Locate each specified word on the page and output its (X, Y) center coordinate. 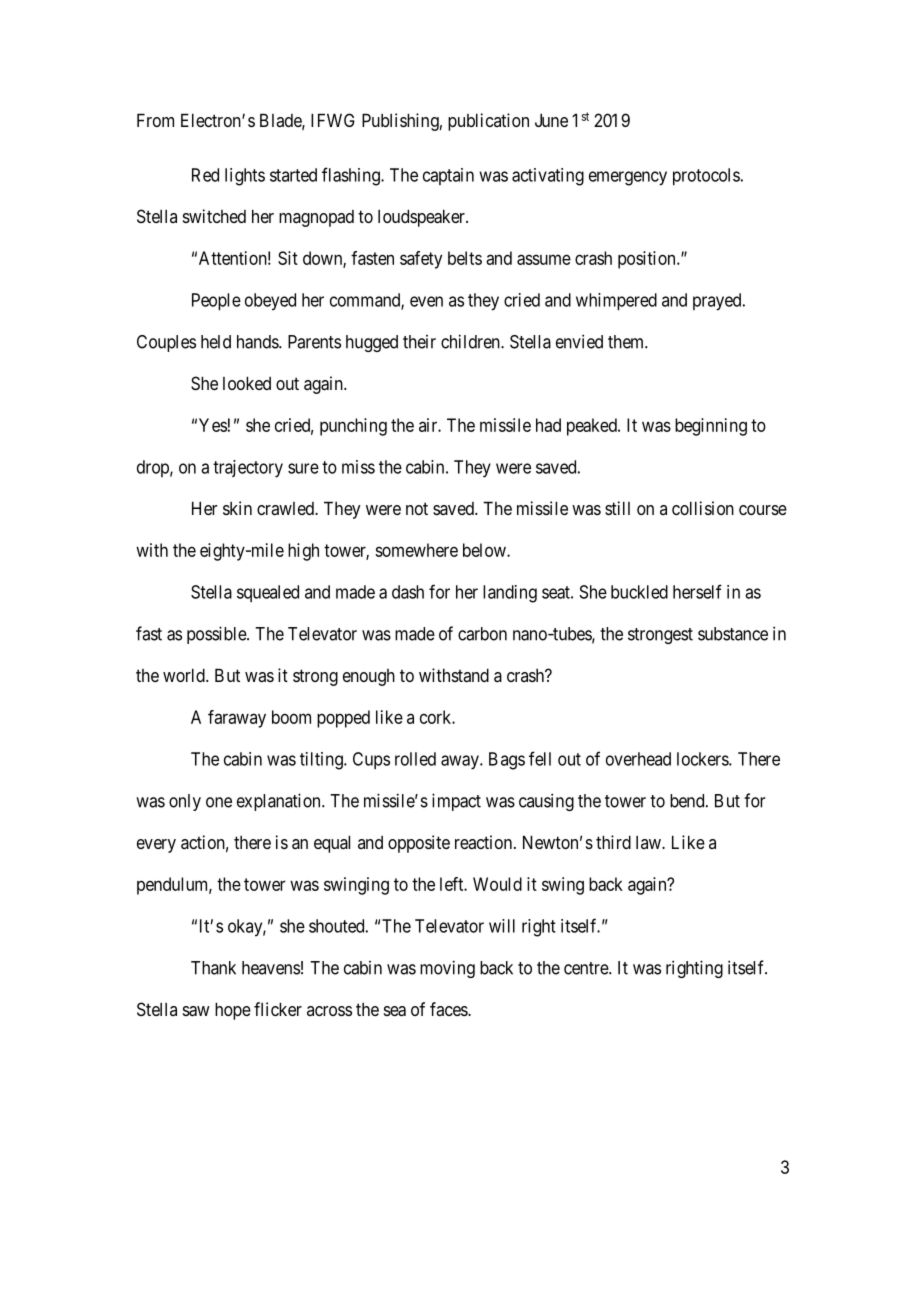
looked (247, 383)
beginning (711, 427)
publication (488, 122)
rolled (415, 759)
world (185, 675)
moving (447, 969)
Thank (213, 968)
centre (587, 968)
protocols (706, 177)
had (548, 425)
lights (245, 177)
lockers (703, 759)
